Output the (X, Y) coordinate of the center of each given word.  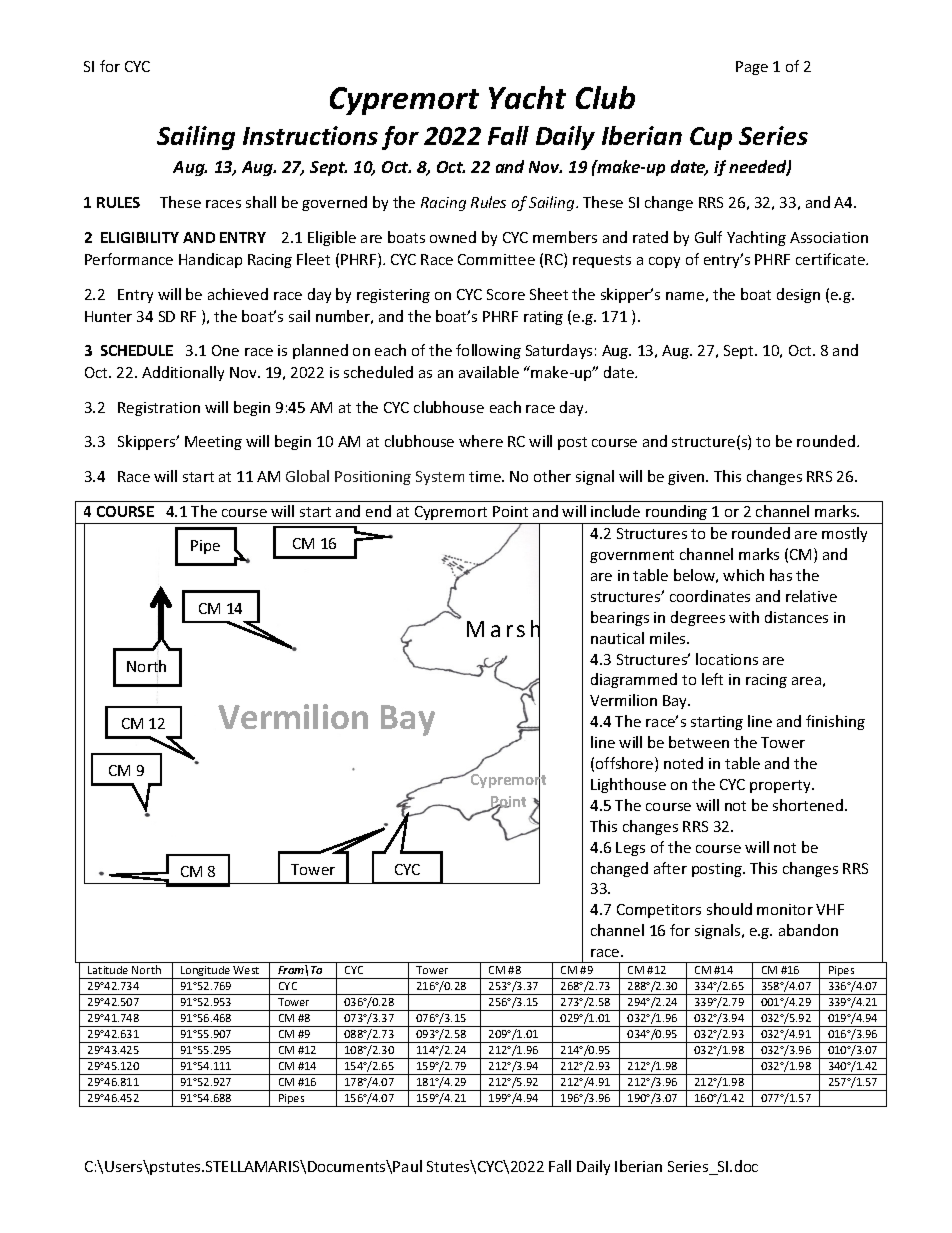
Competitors (659, 911)
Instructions (310, 135)
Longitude (206, 972)
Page (752, 68)
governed (334, 203)
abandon (808, 930)
